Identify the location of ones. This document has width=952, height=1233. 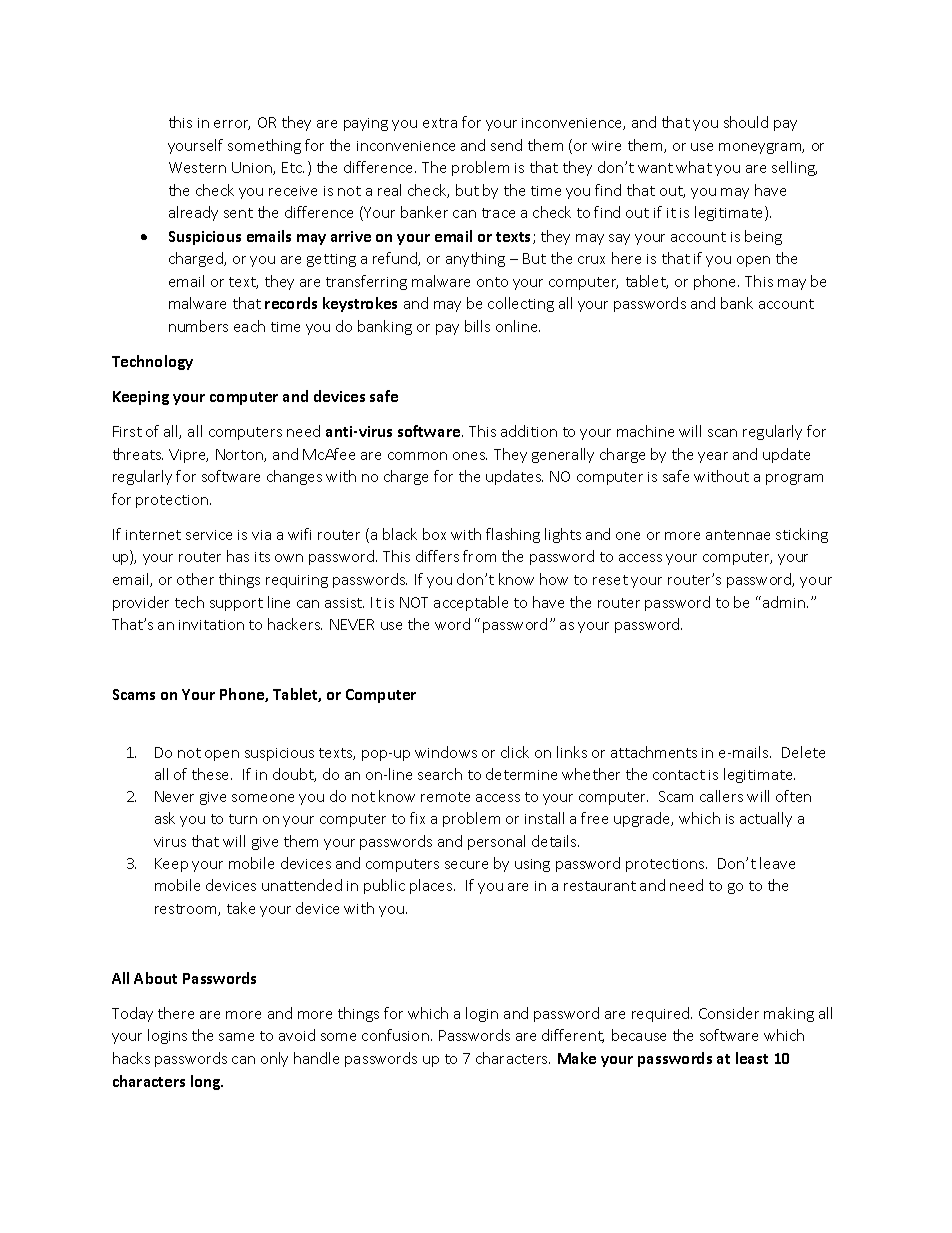
(470, 456).
